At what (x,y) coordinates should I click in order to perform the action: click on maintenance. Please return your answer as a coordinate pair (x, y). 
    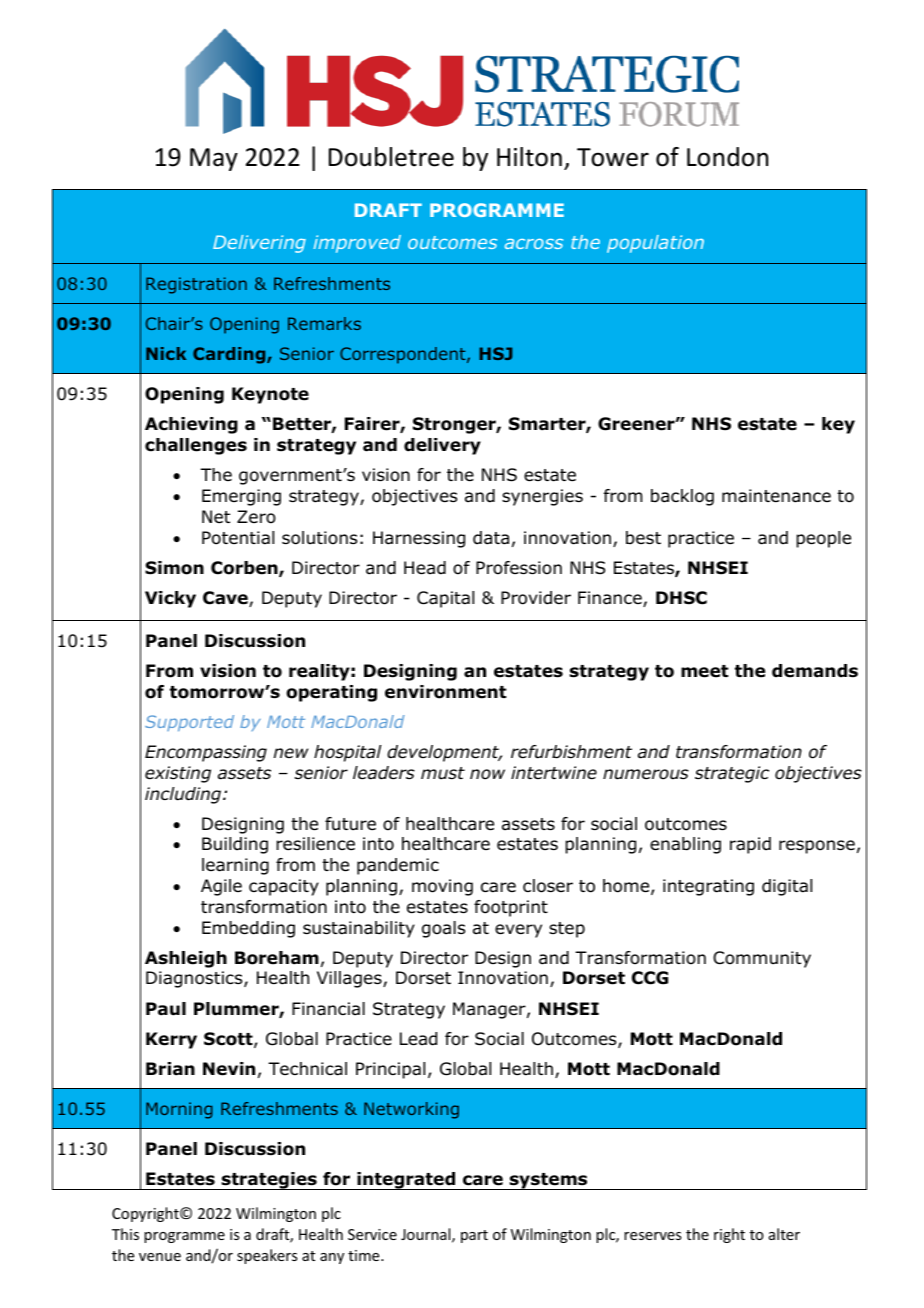
    Looking at the image, I should click on (776, 496).
